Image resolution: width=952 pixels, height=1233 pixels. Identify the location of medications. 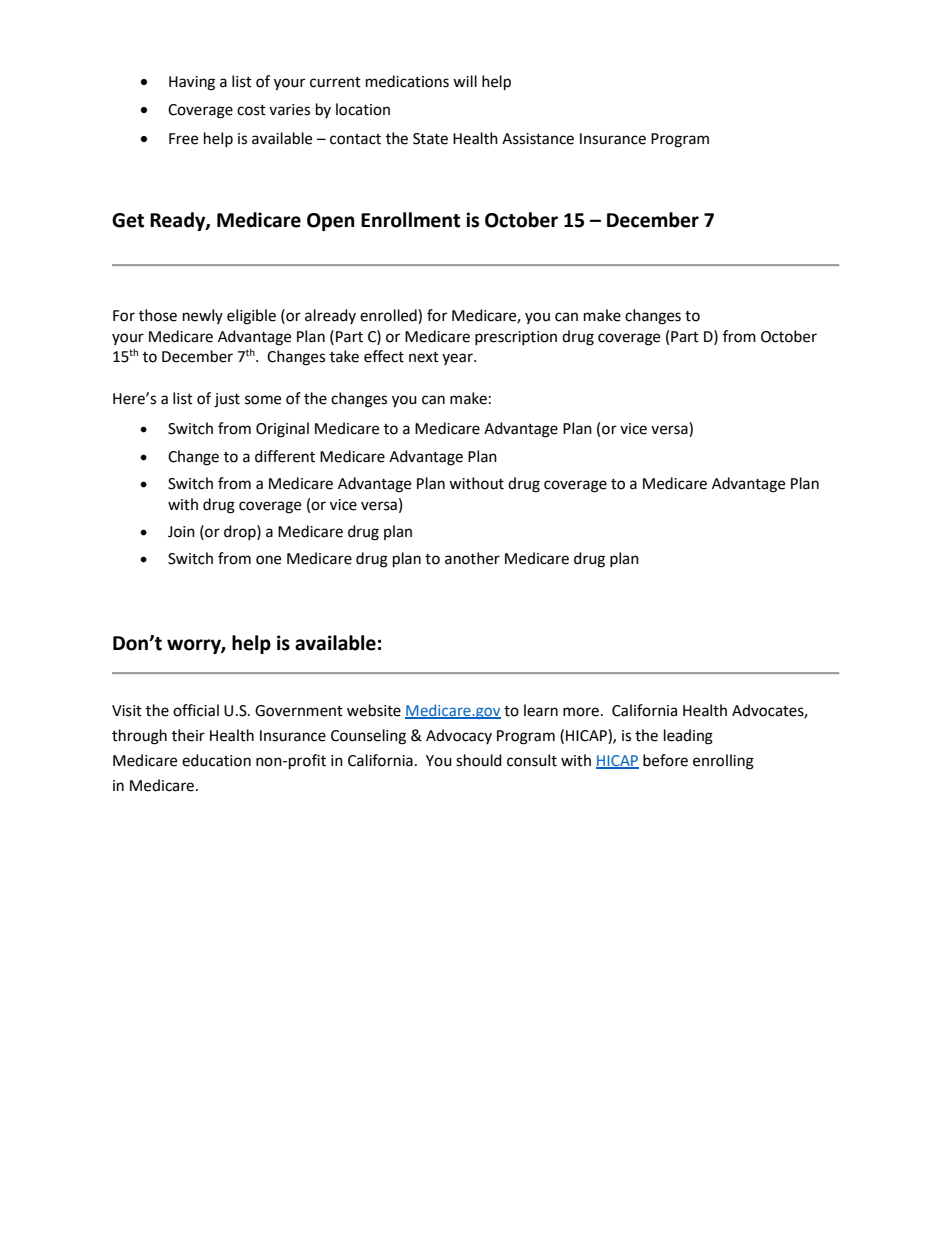
(407, 81).
